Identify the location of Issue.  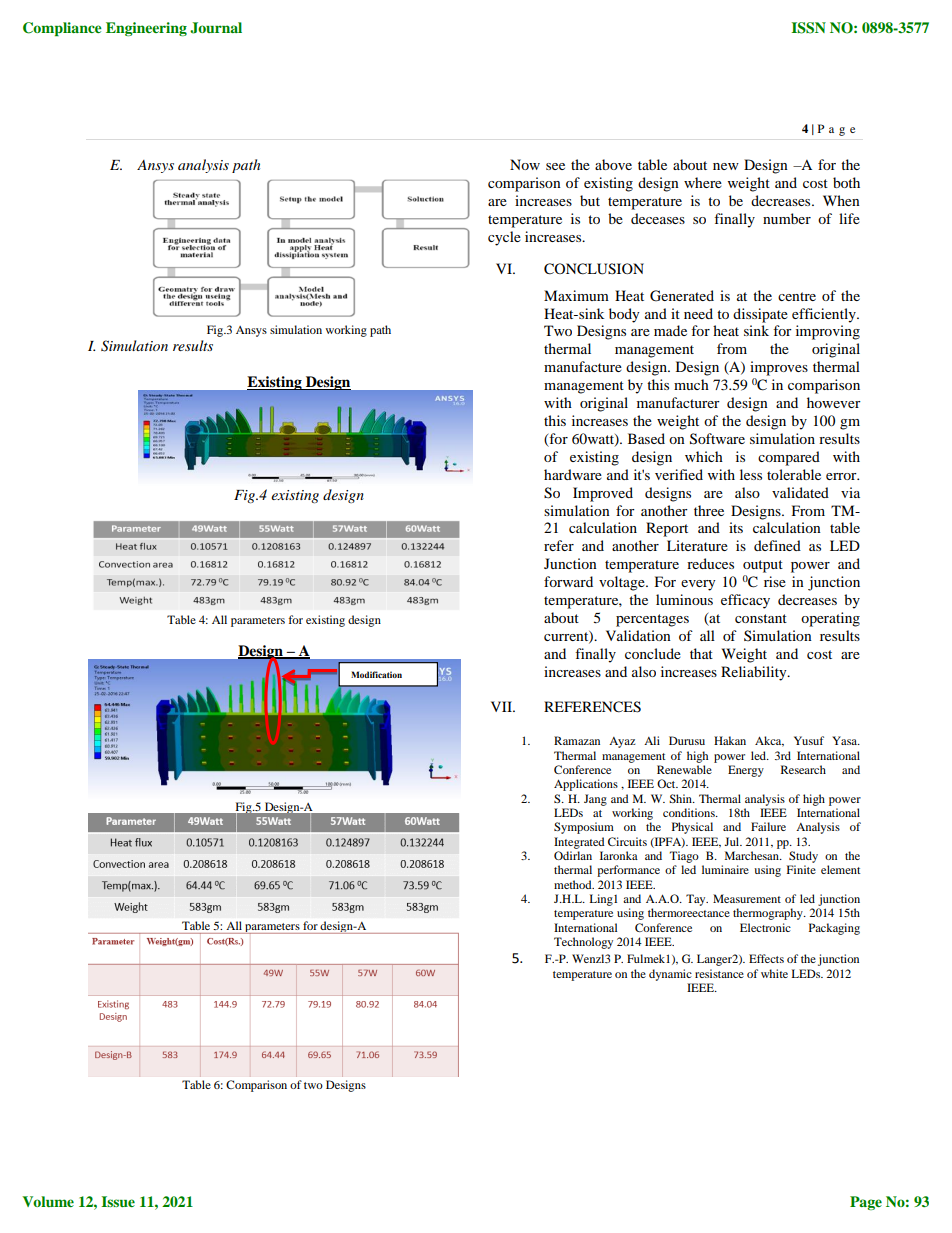
(118, 1201).
